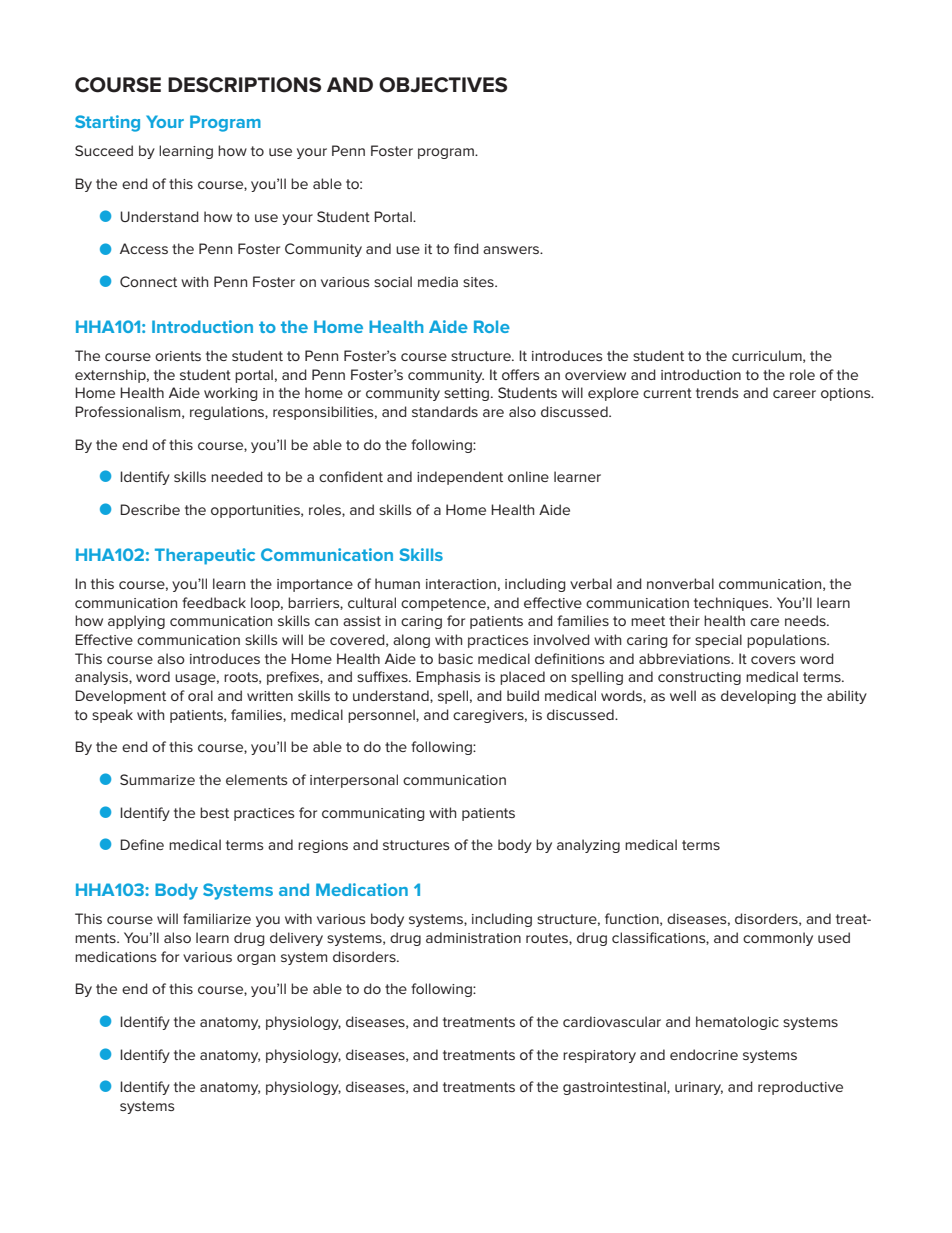 The image size is (952, 1233). Describe the element at coordinates (704, 1054) in the screenshot. I see `endocrine` at that location.
